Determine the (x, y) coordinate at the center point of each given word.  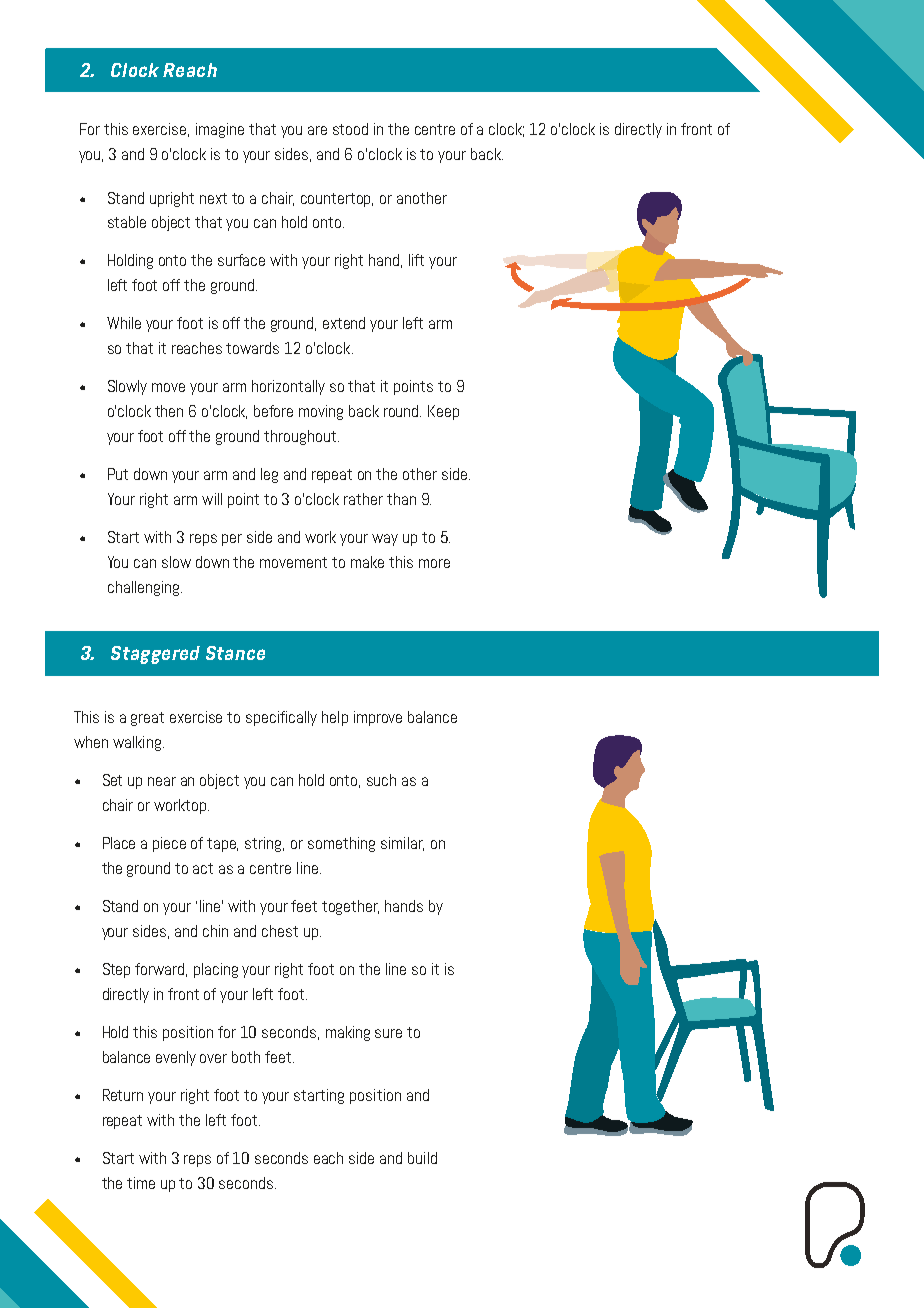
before (273, 411)
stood (350, 129)
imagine (220, 130)
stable (127, 222)
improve (378, 718)
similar (402, 844)
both (246, 1057)
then (169, 411)
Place (119, 843)
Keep (443, 412)
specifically (281, 718)
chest (280, 931)
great (147, 719)
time (141, 1183)
